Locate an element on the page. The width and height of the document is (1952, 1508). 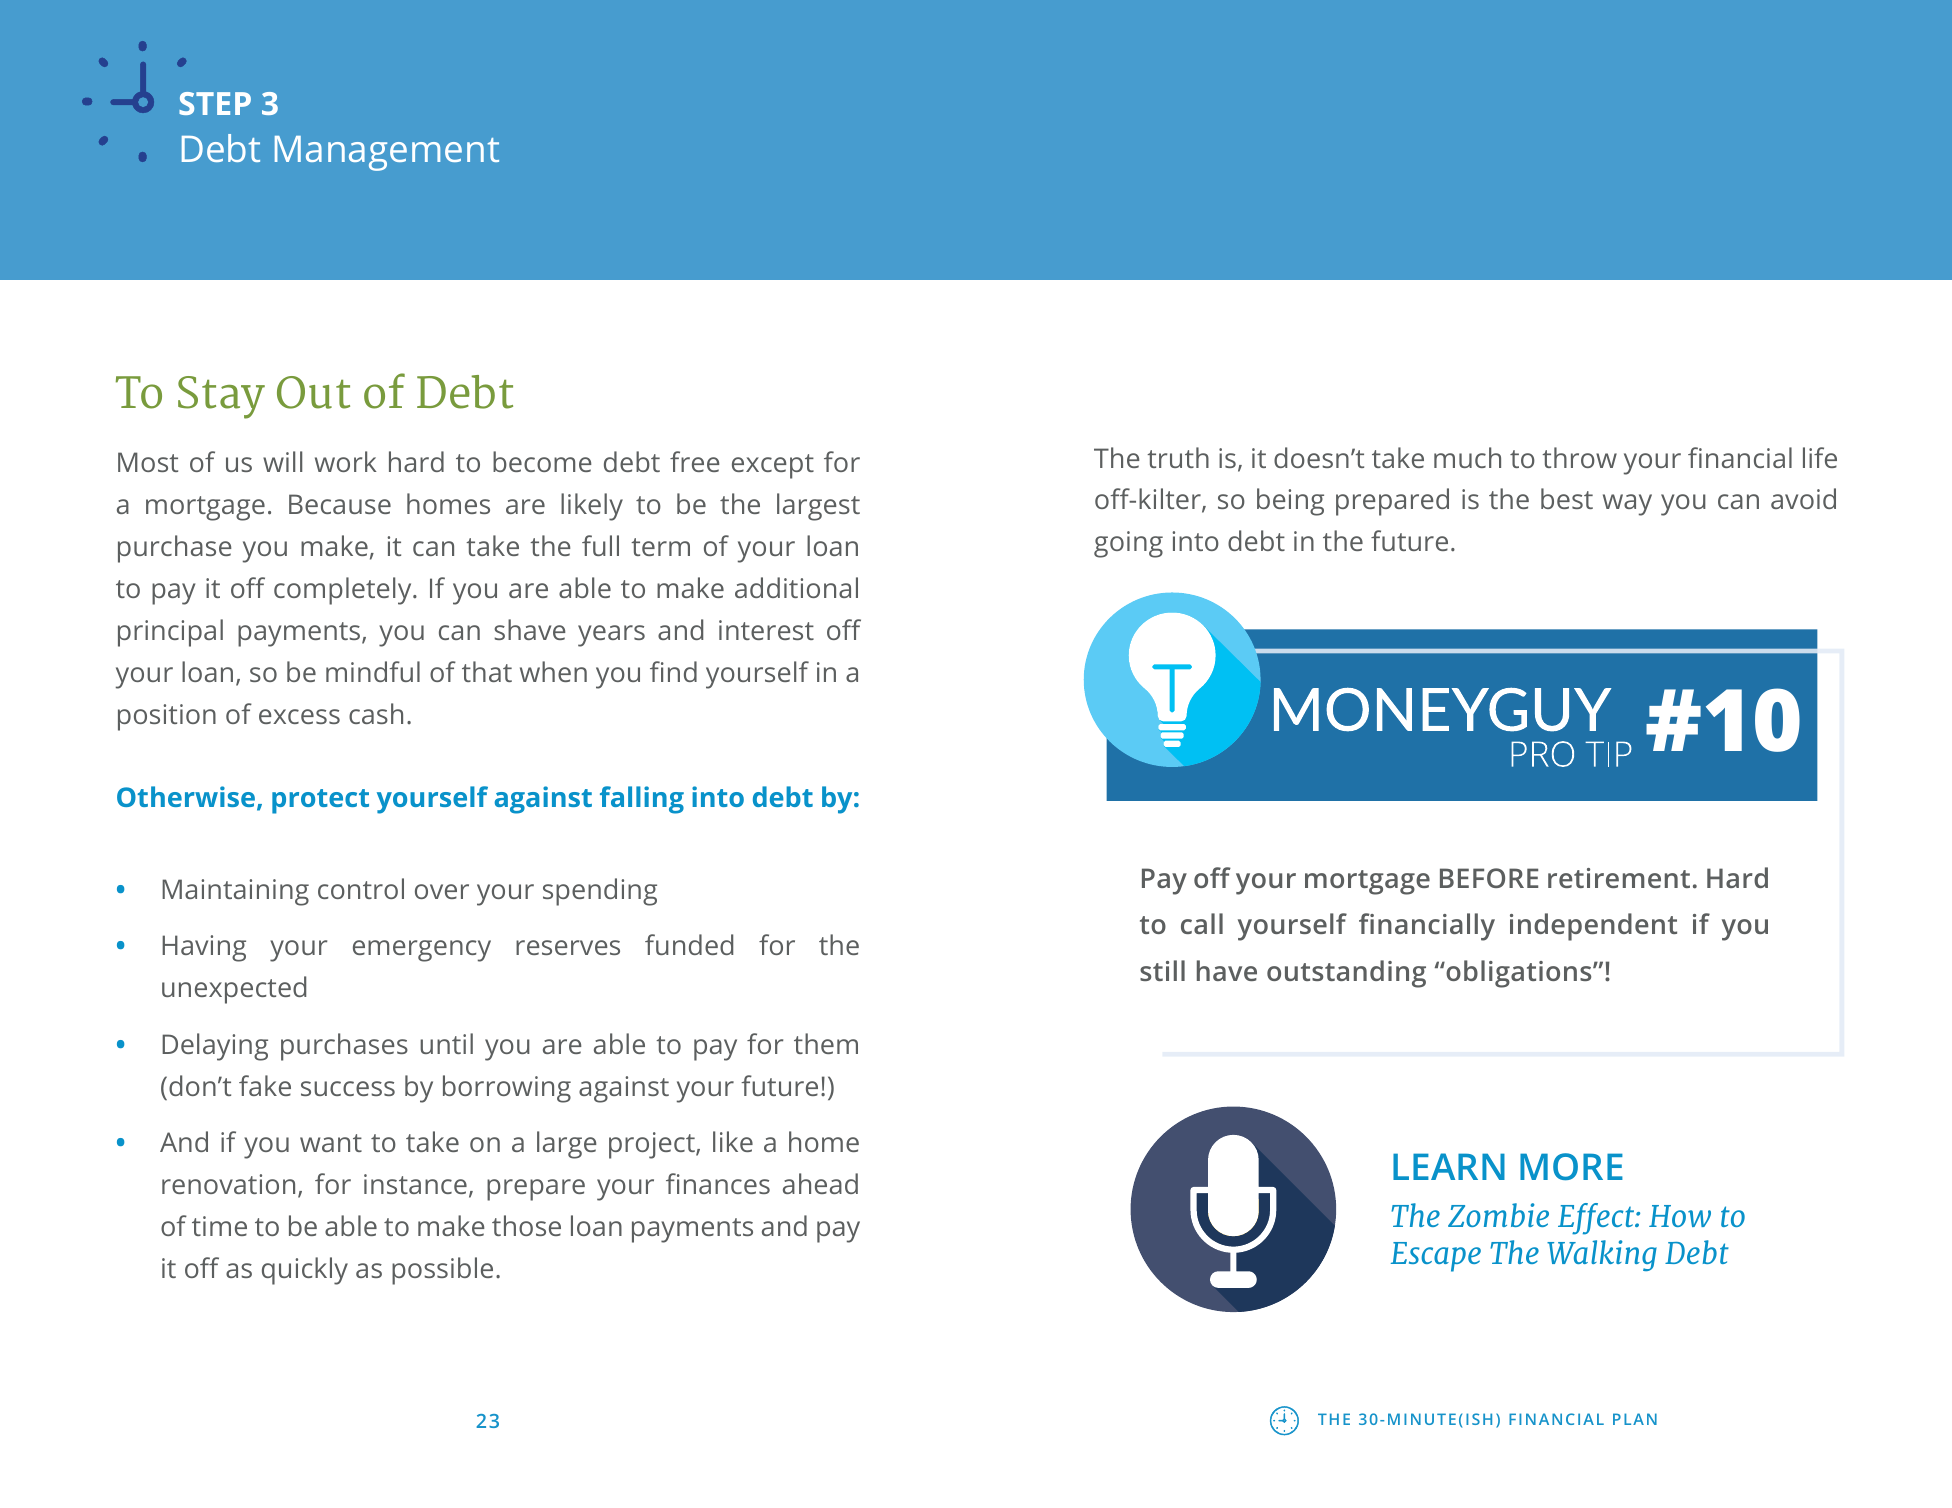
going is located at coordinates (1128, 544).
